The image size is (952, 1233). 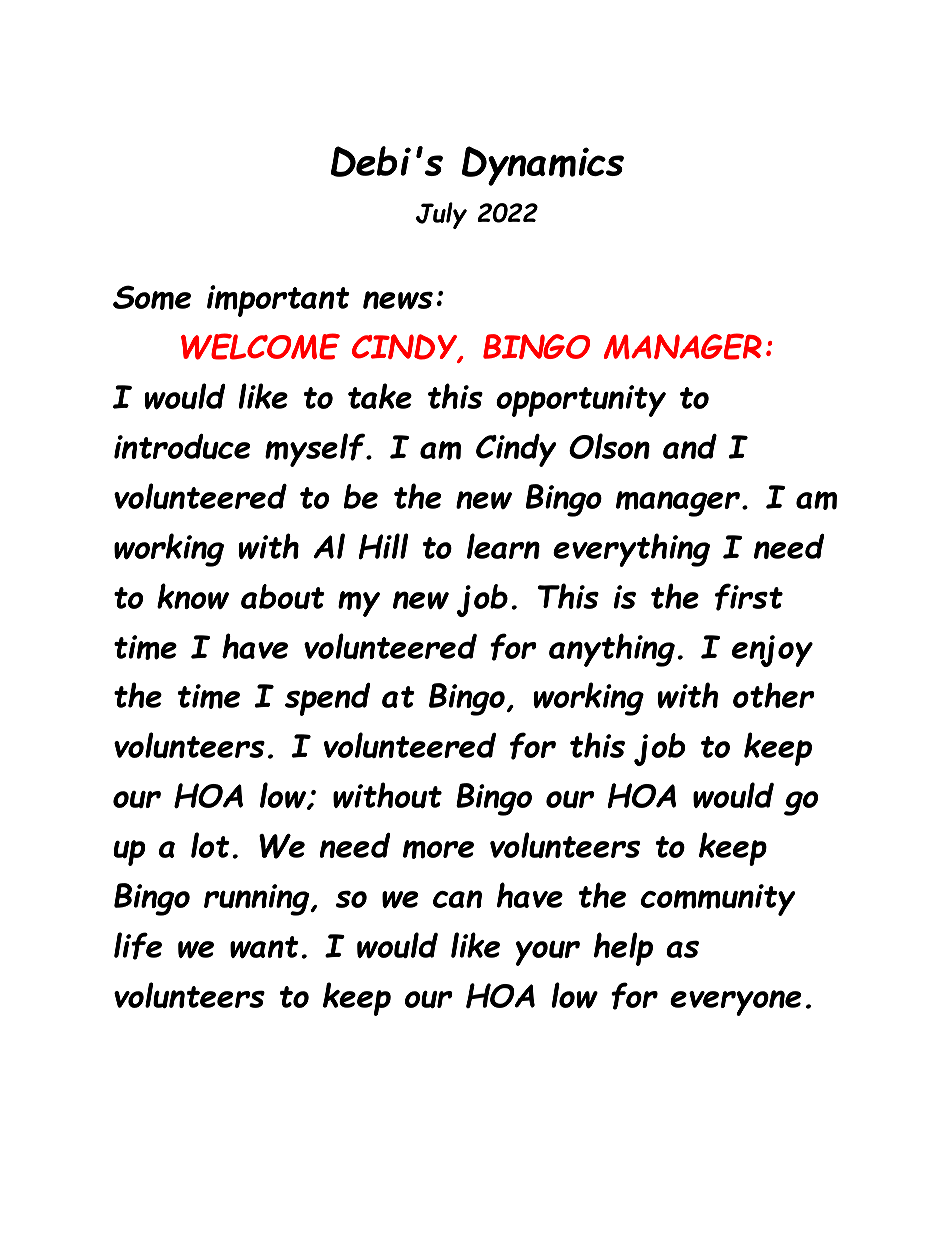 What do you see at coordinates (328, 699) in the screenshot?
I see `spend` at bounding box center [328, 699].
